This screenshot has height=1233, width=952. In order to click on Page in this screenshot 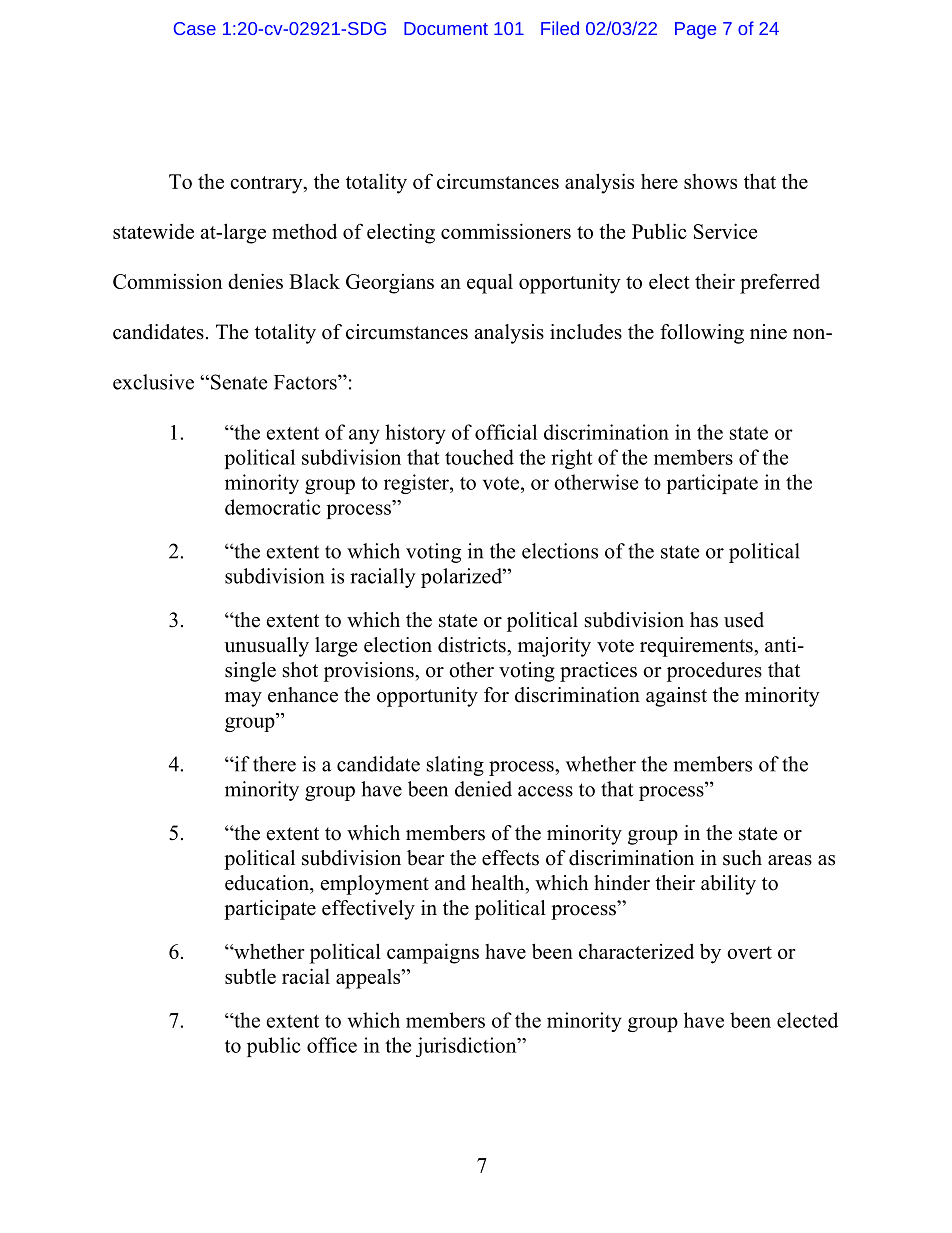, I will do `click(695, 30)`.
